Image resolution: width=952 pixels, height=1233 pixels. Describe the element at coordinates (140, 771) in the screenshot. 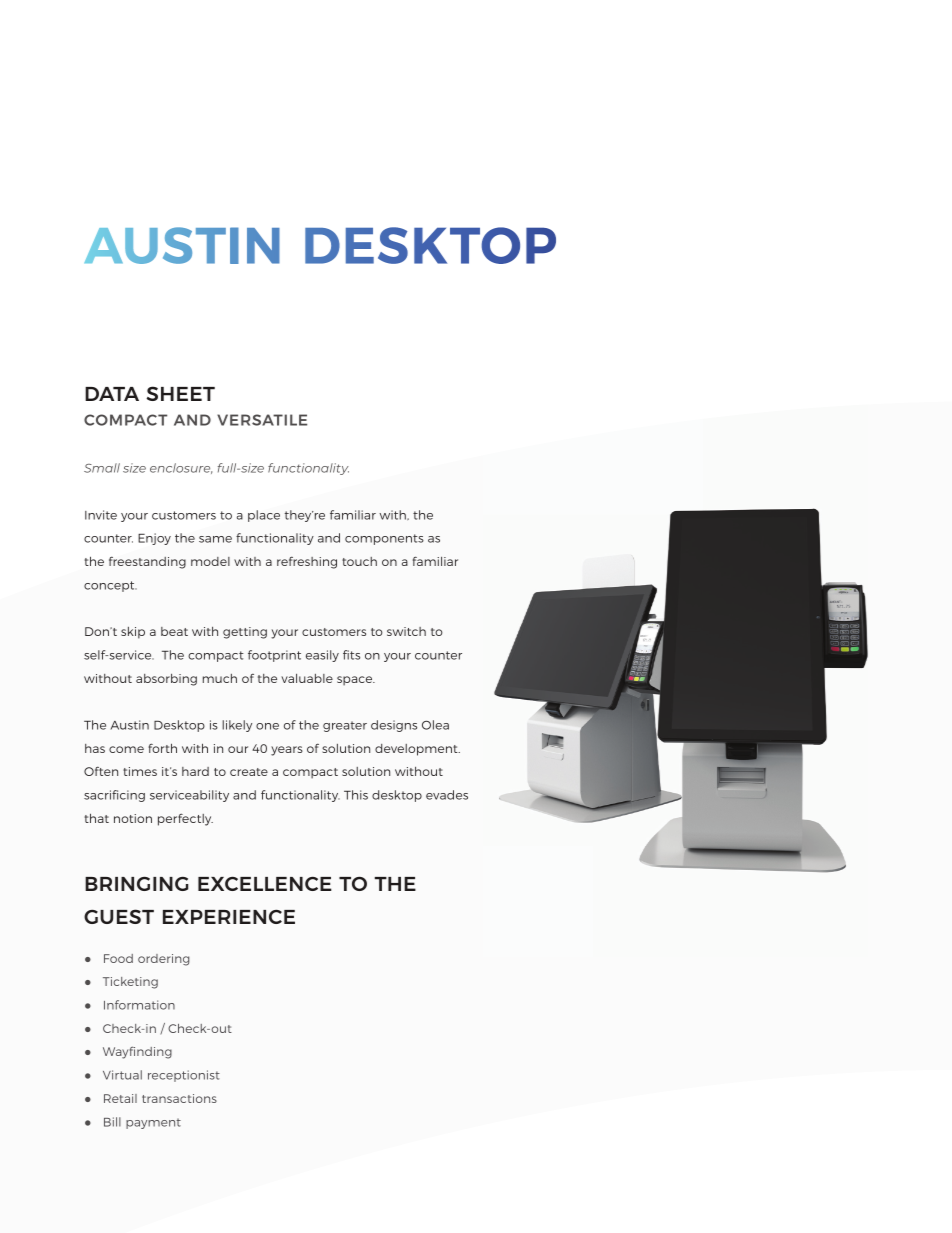

I see `times` at that location.
